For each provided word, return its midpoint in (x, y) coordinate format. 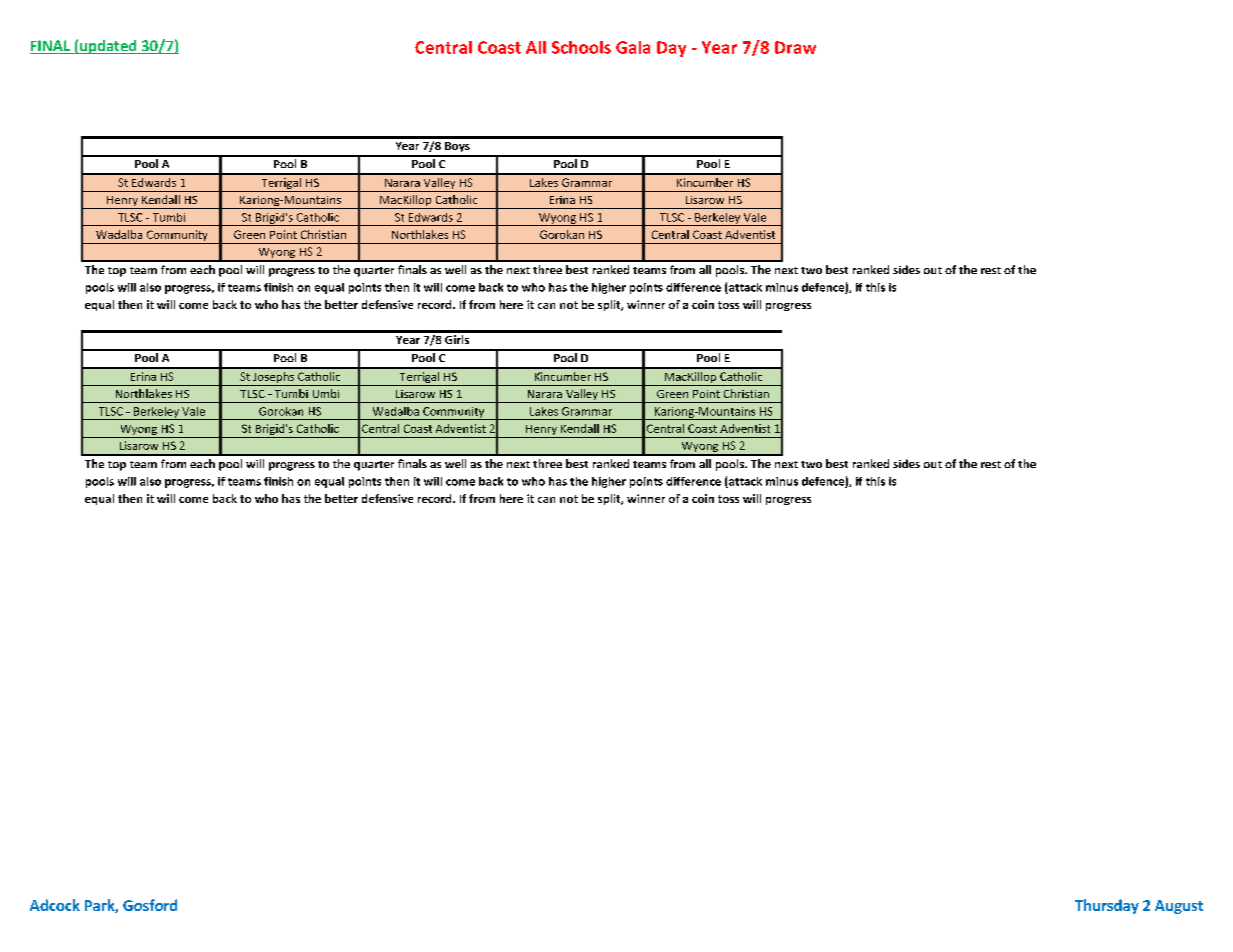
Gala (633, 47)
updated (108, 47)
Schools (581, 47)
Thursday (1107, 906)
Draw (795, 47)
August (1179, 907)
